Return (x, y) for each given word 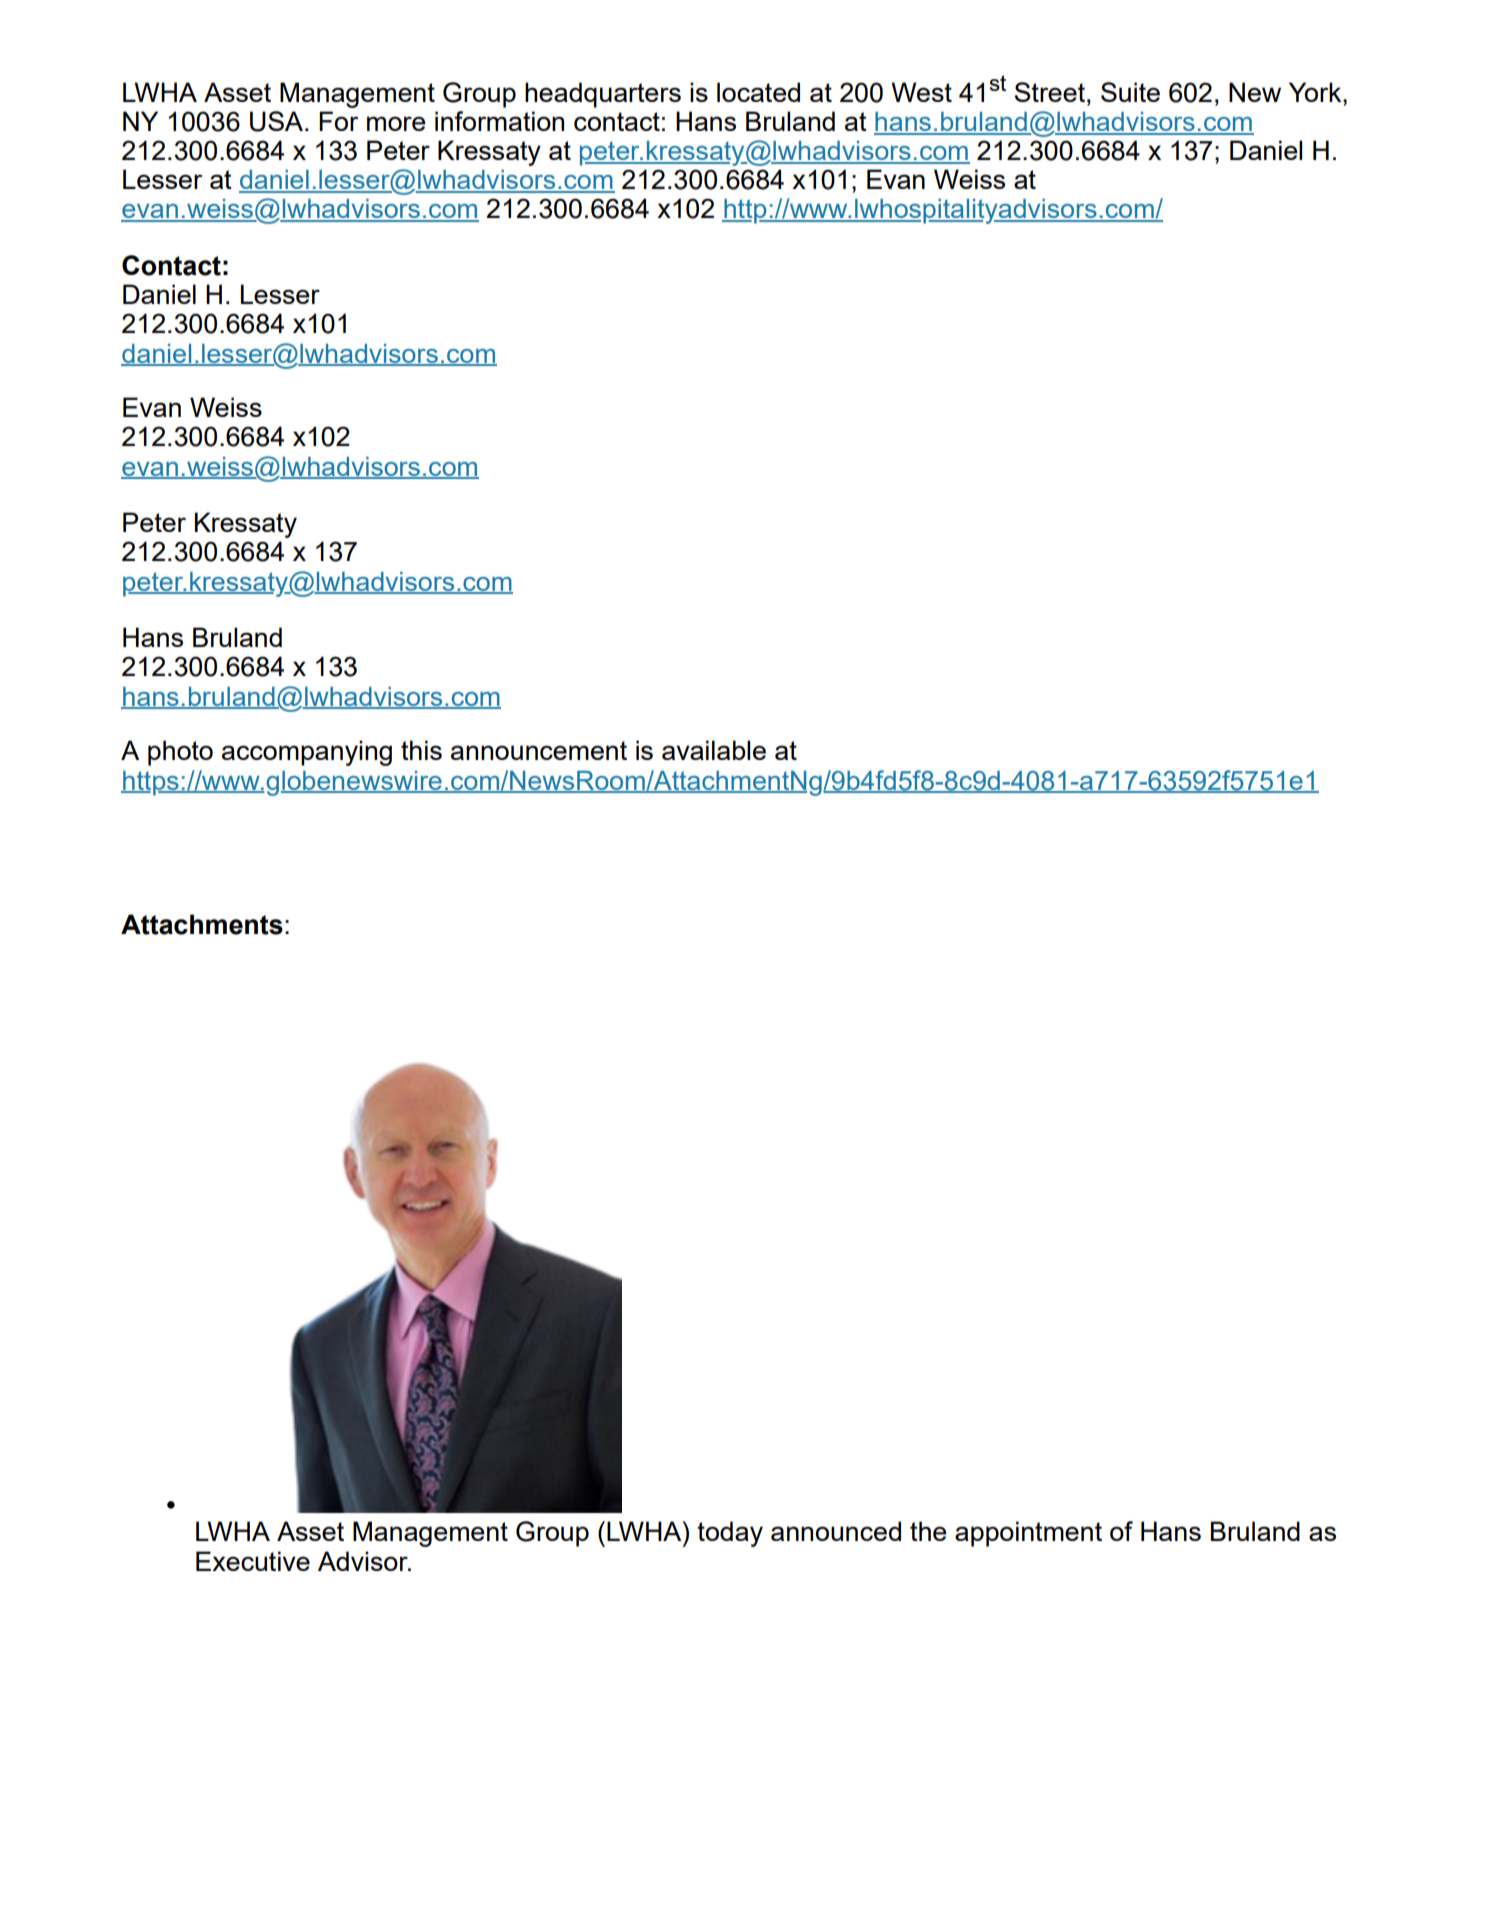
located (758, 92)
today (730, 1534)
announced (836, 1531)
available (714, 750)
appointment (1028, 1534)
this (421, 750)
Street (1050, 92)
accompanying (307, 753)
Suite (1130, 92)
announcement (539, 750)
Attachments (202, 924)
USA (278, 121)
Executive (253, 1561)
